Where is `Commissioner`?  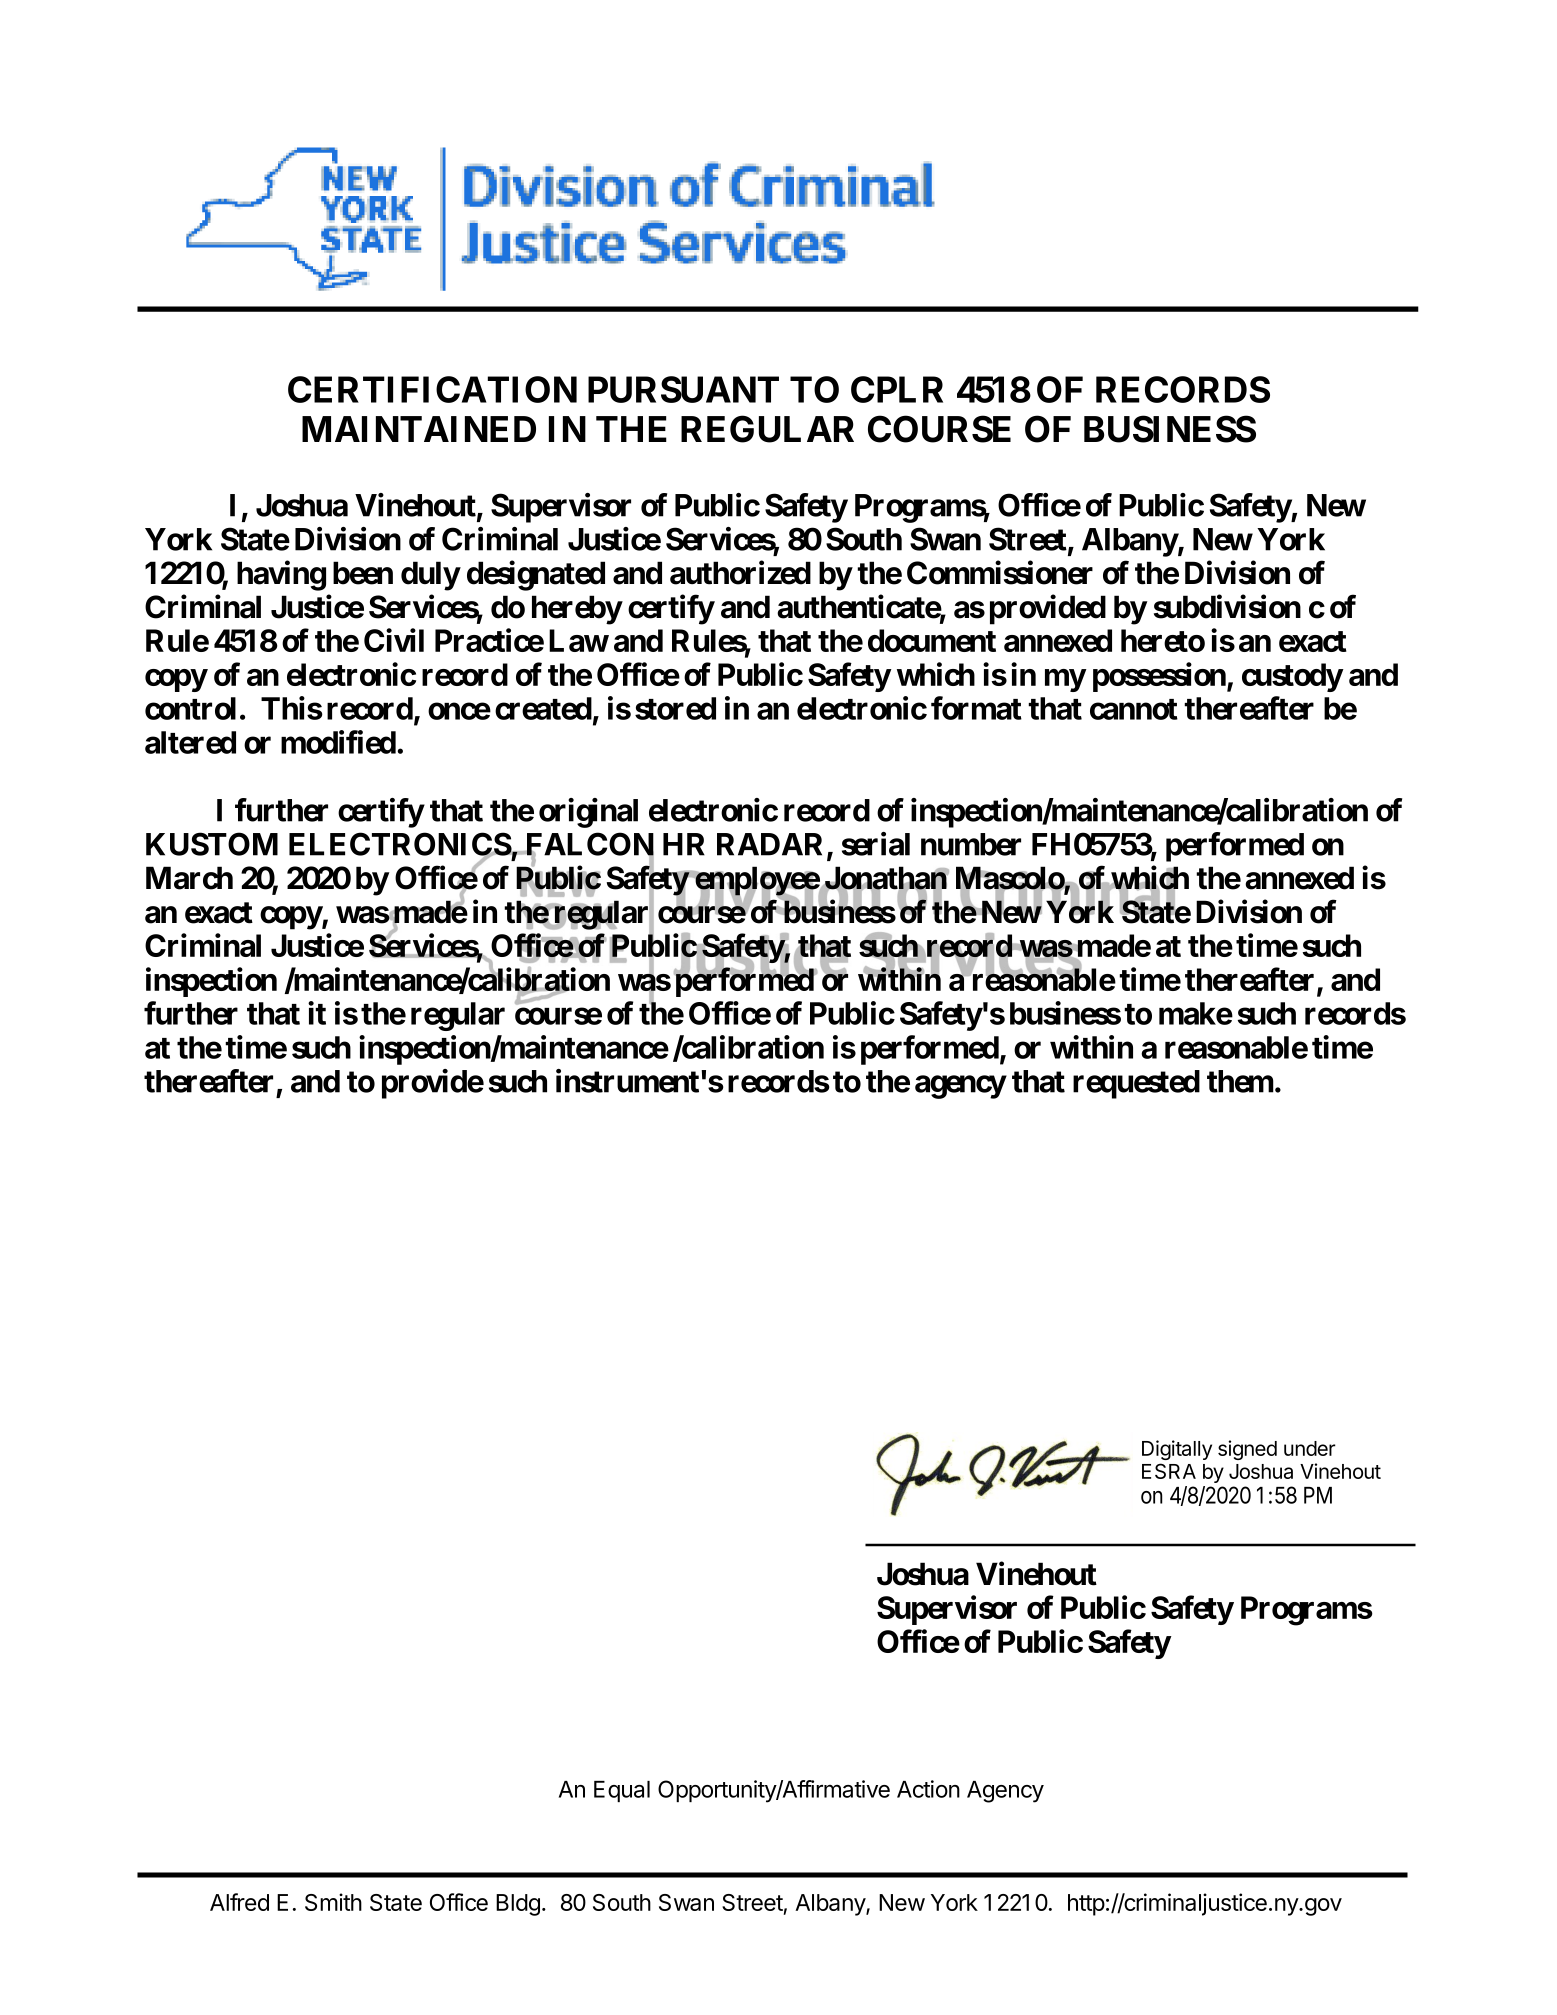
Commissioner is located at coordinates (1000, 573).
